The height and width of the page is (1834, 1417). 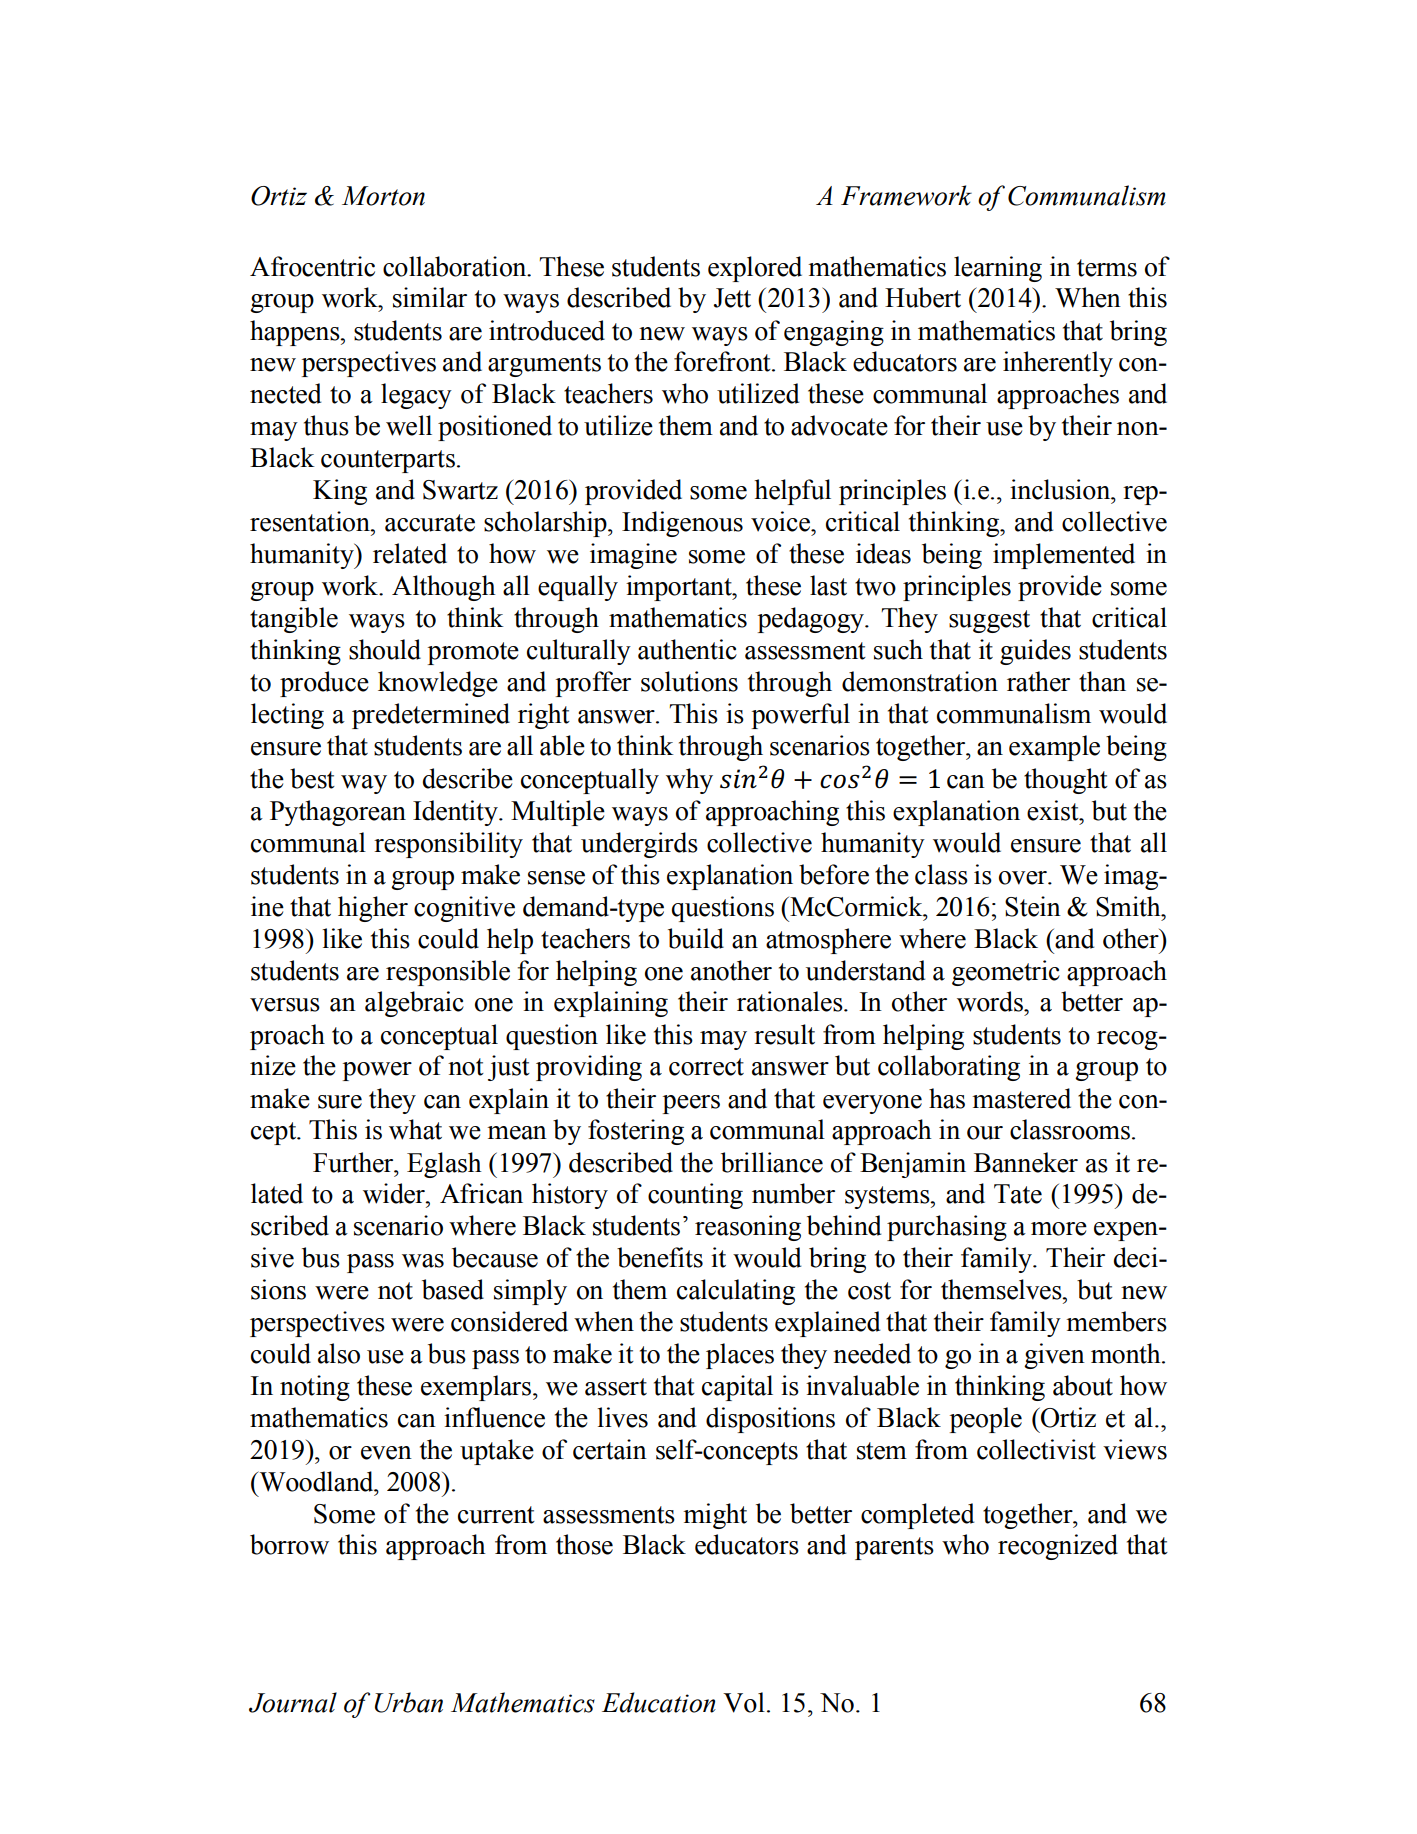 What do you see at coordinates (695, 1196) in the page?
I see `counting` at bounding box center [695, 1196].
